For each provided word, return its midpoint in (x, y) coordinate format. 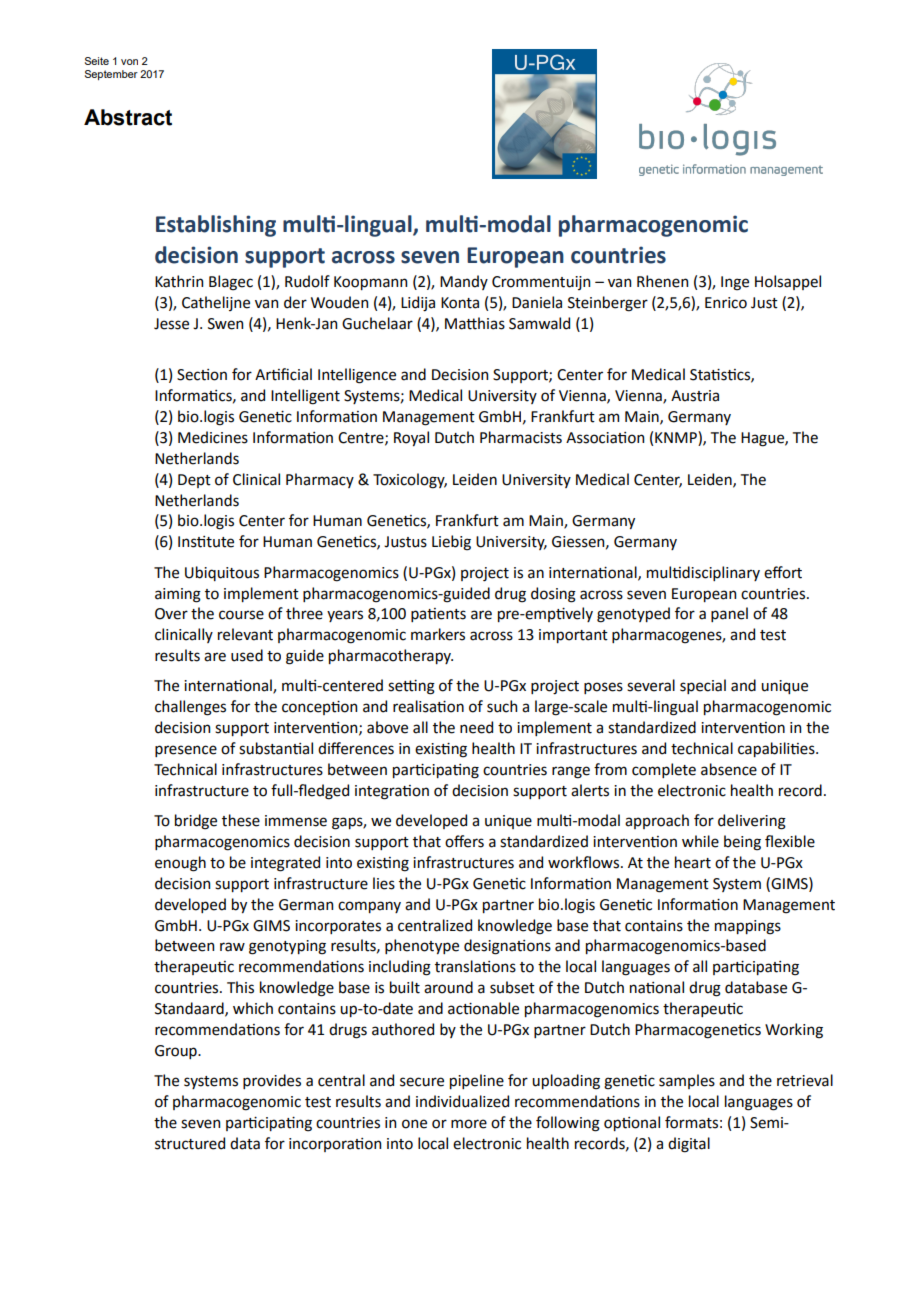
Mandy (464, 282)
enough (180, 864)
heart (693, 862)
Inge (735, 283)
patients (438, 615)
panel (729, 614)
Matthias (475, 323)
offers (464, 841)
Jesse (171, 324)
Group (177, 1052)
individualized (462, 1101)
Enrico (726, 303)
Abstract (128, 117)
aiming (178, 595)
